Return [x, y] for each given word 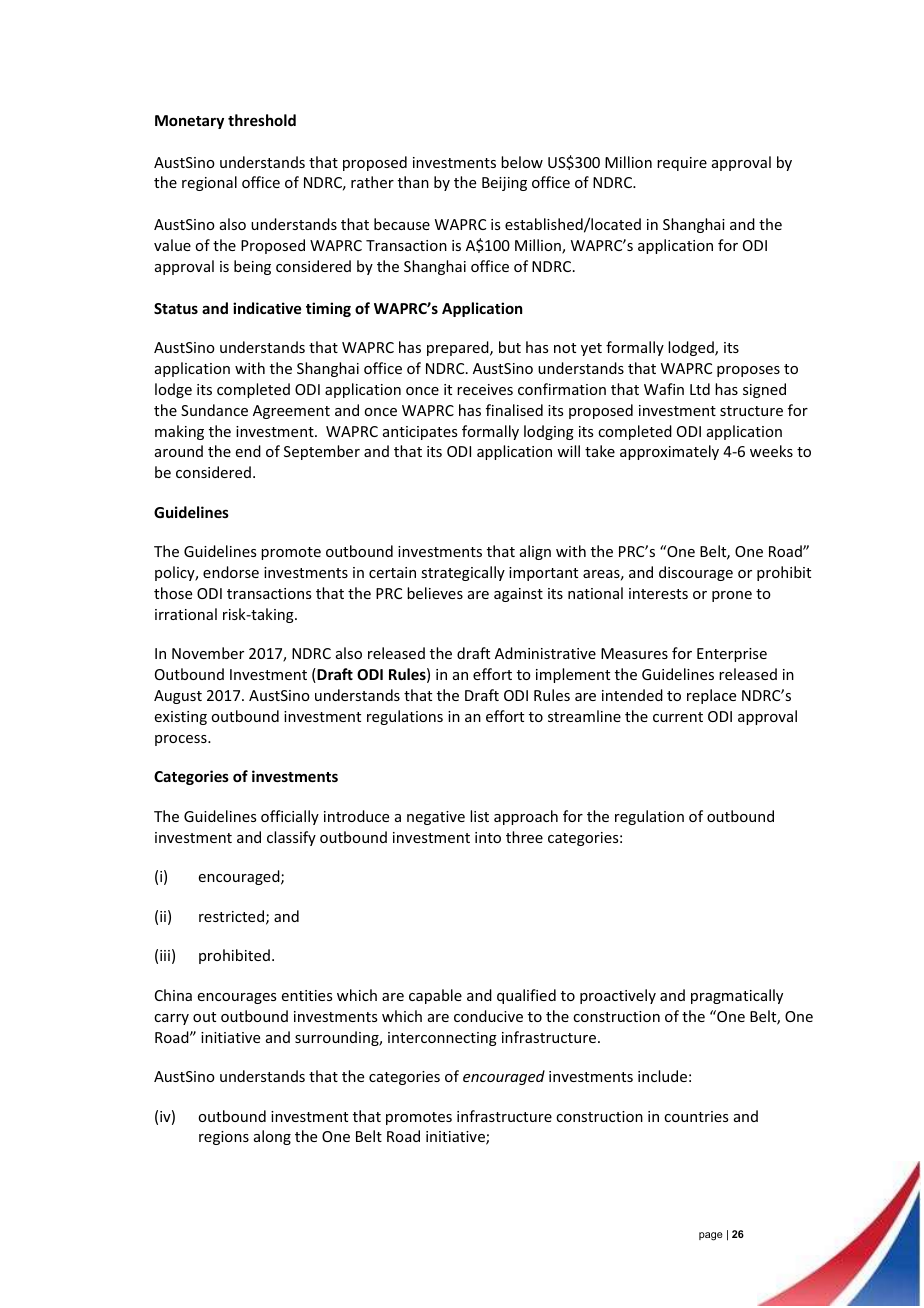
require [682, 164]
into [488, 837]
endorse [231, 572]
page [711, 1236]
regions [224, 1138]
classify [291, 838]
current [678, 717]
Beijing [504, 184]
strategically [463, 573]
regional [209, 183]
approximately [669, 452]
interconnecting [442, 1039]
